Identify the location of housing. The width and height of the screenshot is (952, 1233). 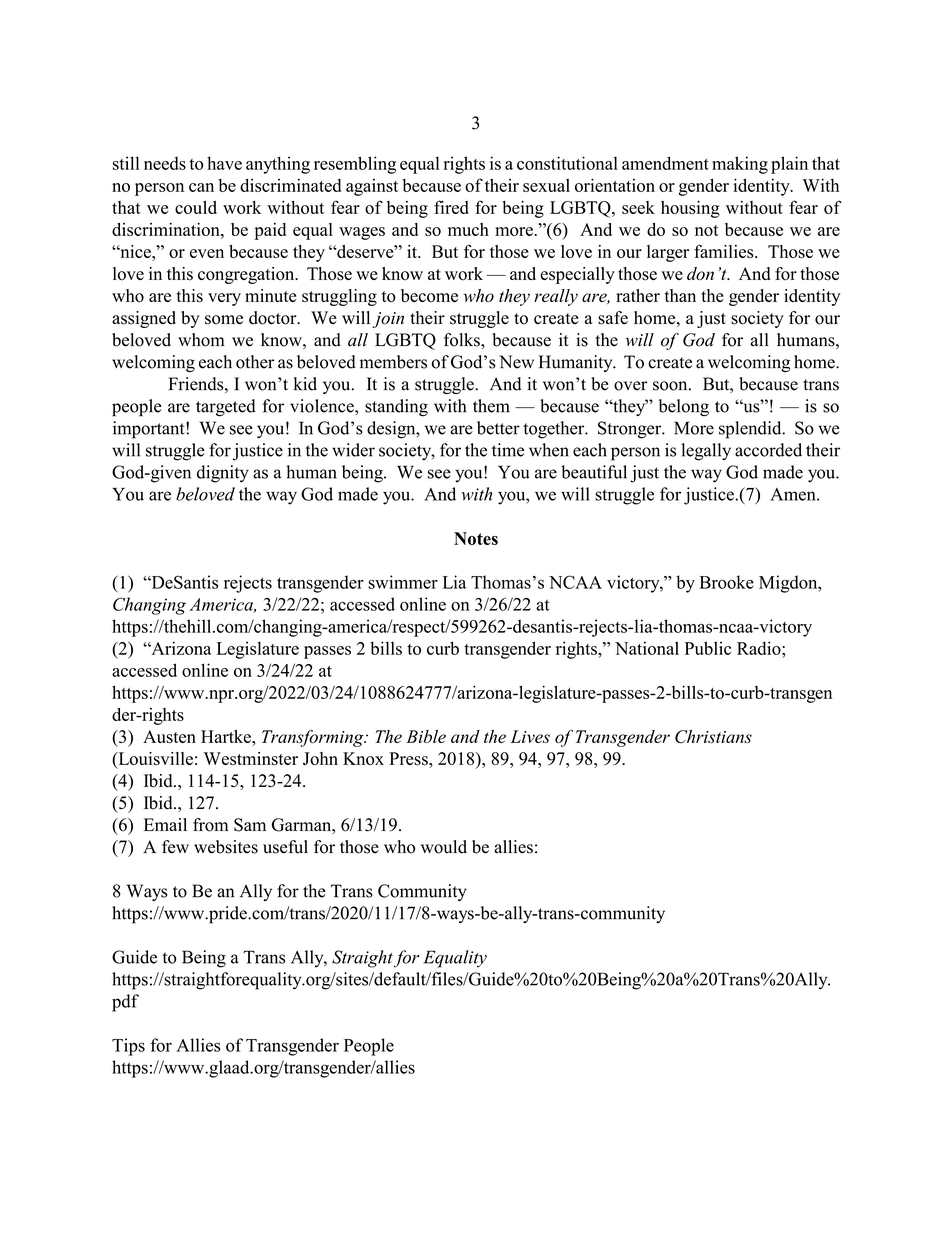
(690, 209).
